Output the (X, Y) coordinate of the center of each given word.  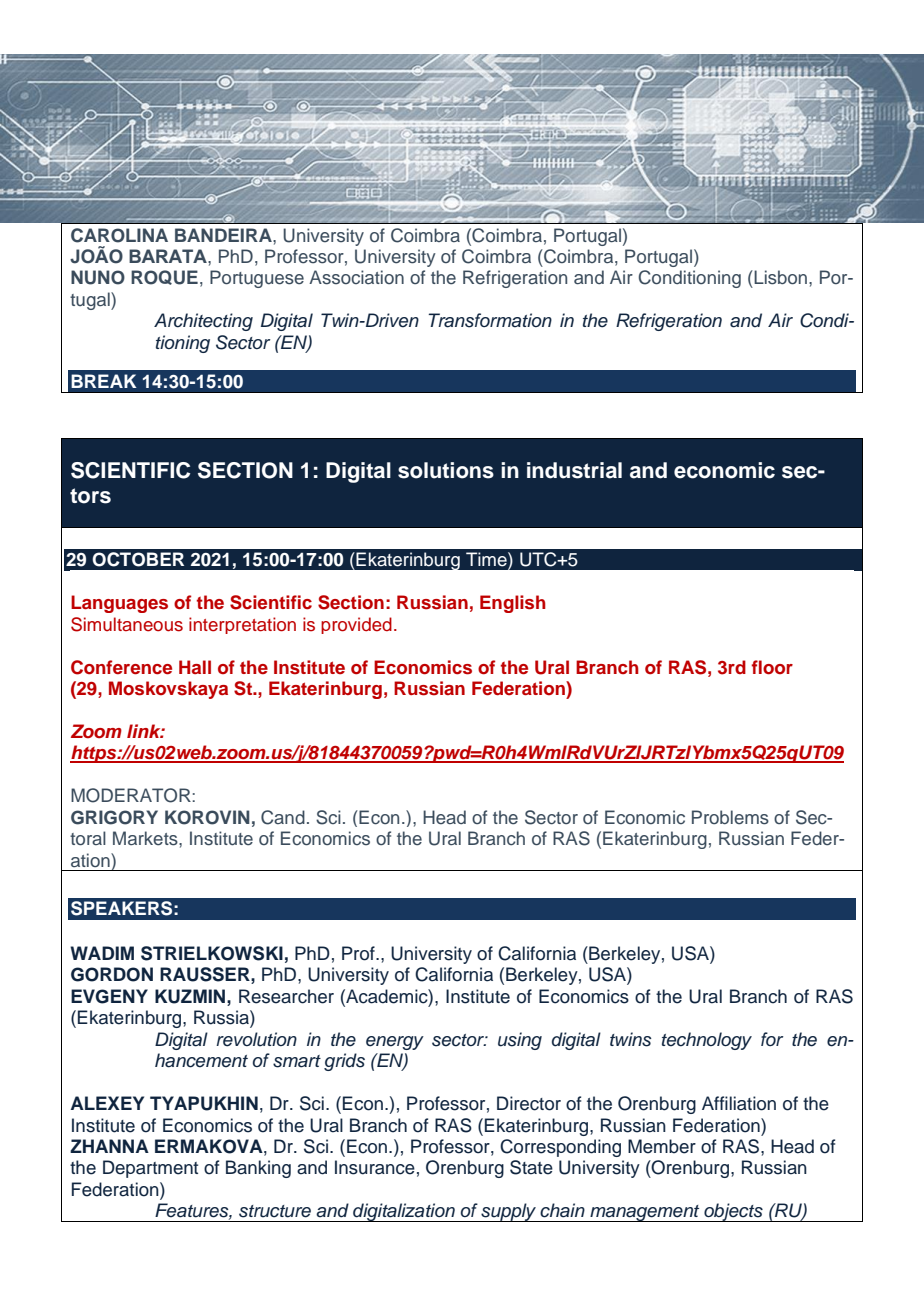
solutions (446, 470)
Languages (119, 604)
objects (733, 1212)
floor (772, 667)
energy (395, 1043)
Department (150, 1169)
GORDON (112, 974)
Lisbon (779, 277)
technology (707, 1041)
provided (356, 625)
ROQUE (164, 277)
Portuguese (257, 279)
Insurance (375, 1167)
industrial (574, 470)
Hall (195, 667)
